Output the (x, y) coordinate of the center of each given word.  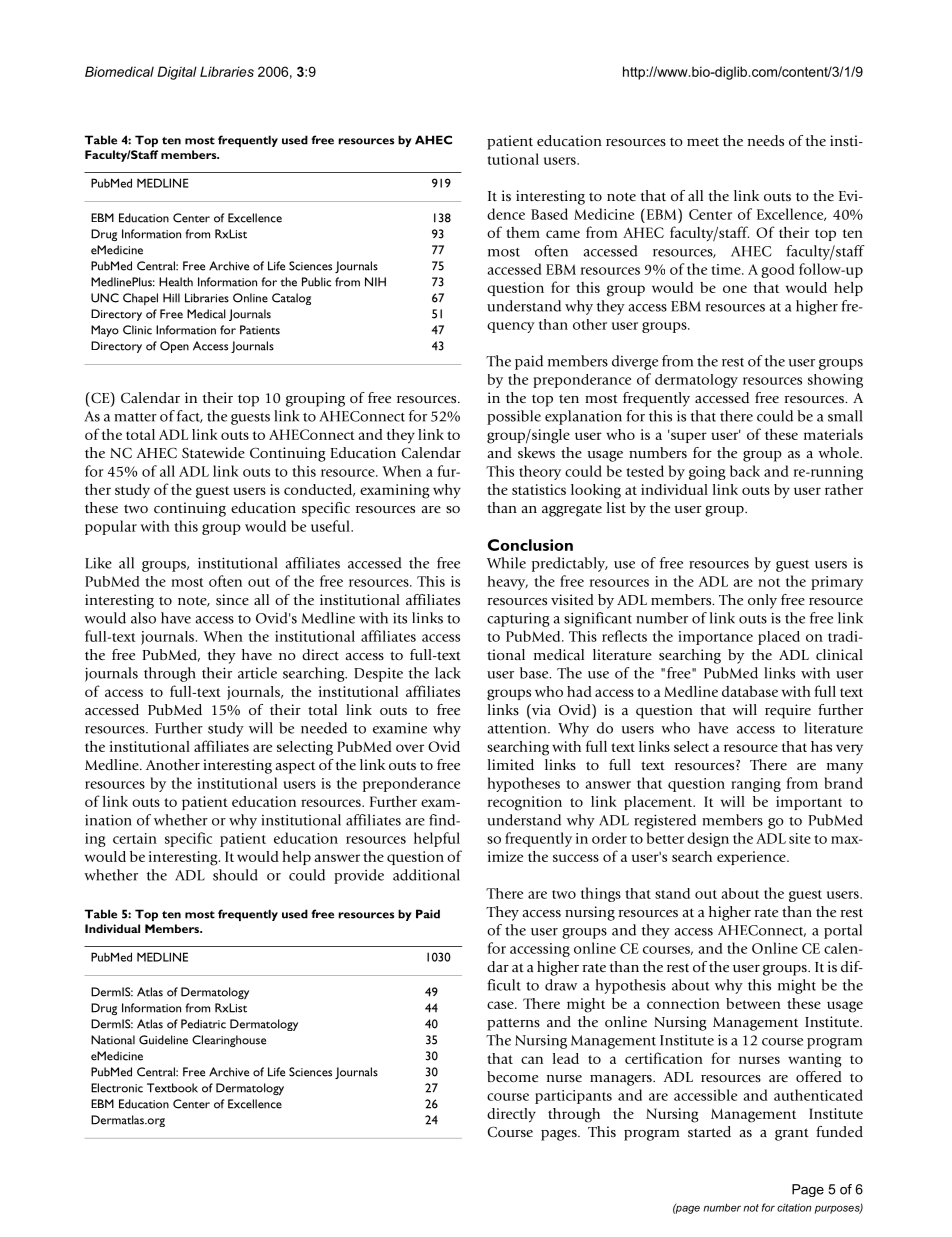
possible (514, 417)
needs (766, 141)
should (235, 875)
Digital (177, 73)
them (523, 232)
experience (752, 858)
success (576, 858)
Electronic (117, 1088)
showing (835, 381)
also (143, 618)
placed (779, 638)
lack (448, 673)
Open (174, 347)
